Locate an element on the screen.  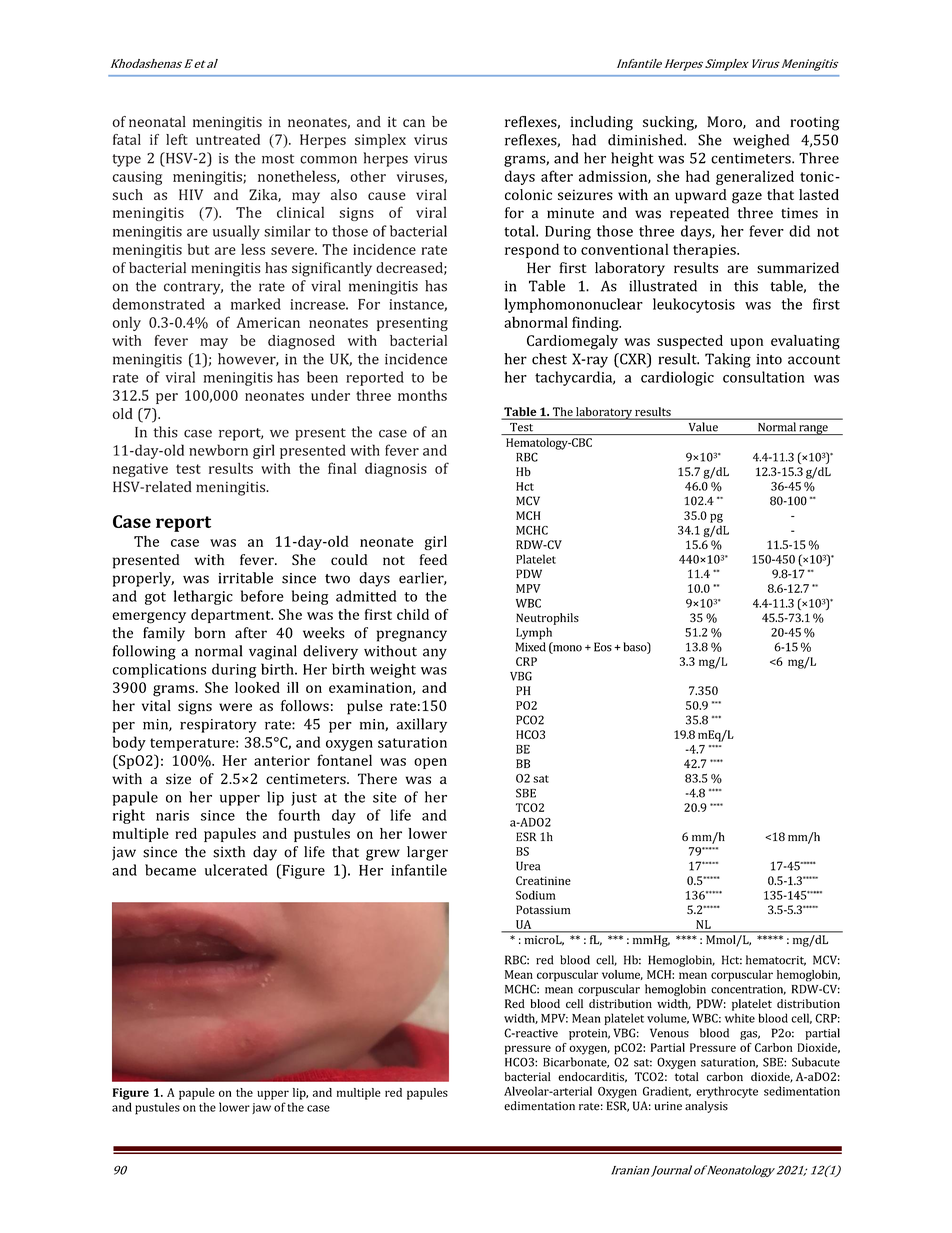
American is located at coordinates (268, 322).
